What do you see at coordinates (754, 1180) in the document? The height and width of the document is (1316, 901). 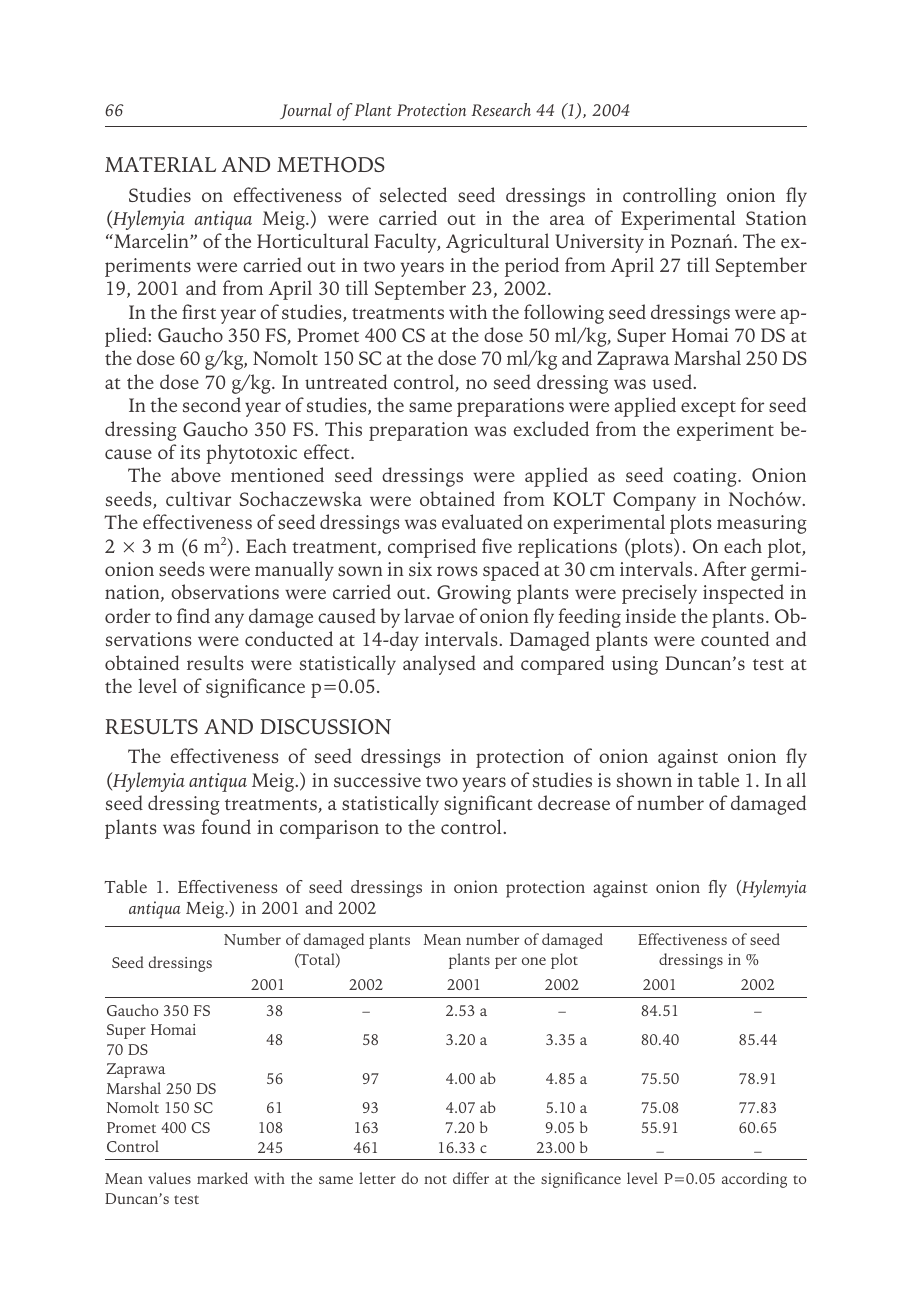 I see `according` at bounding box center [754, 1180].
